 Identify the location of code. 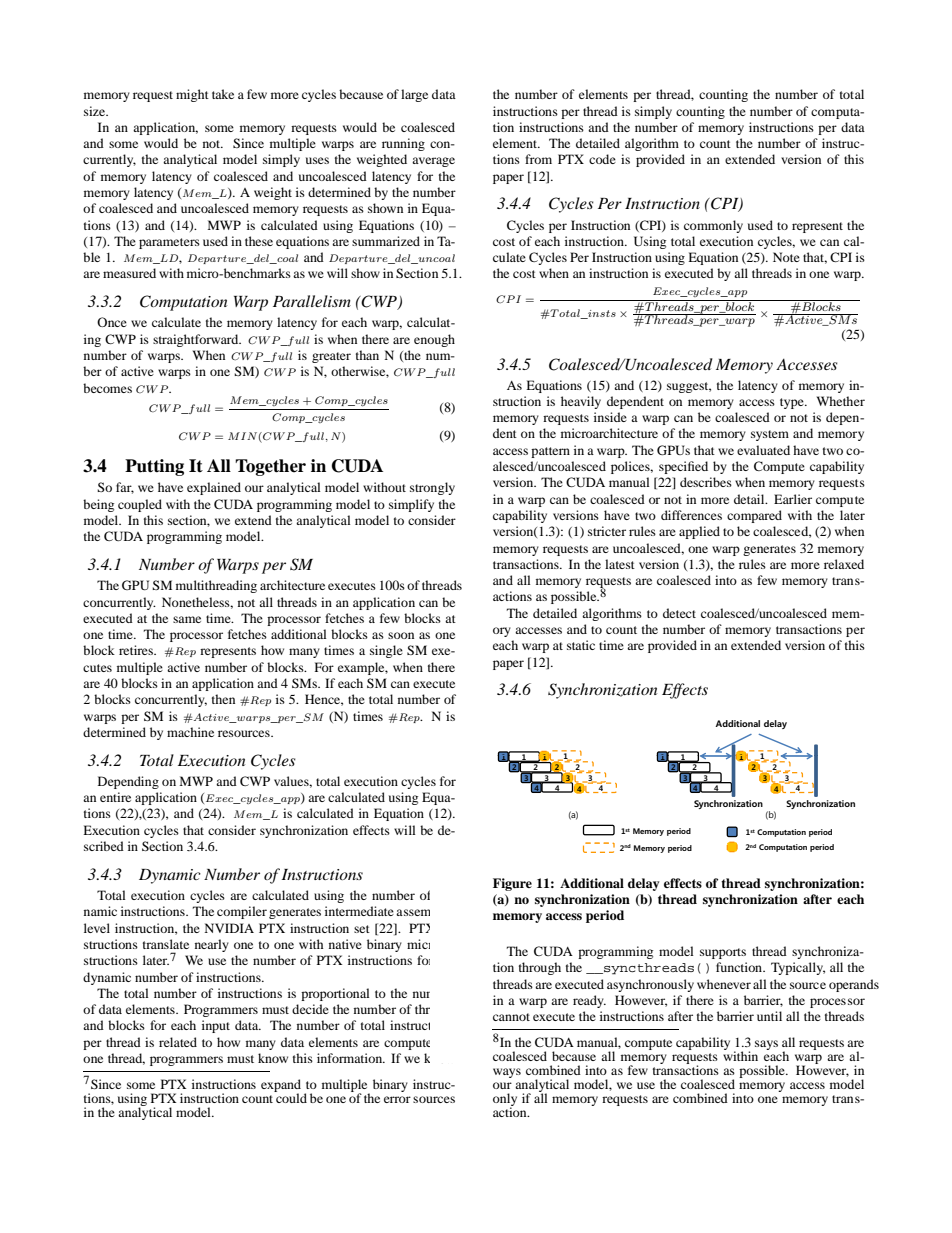
(602, 159).
